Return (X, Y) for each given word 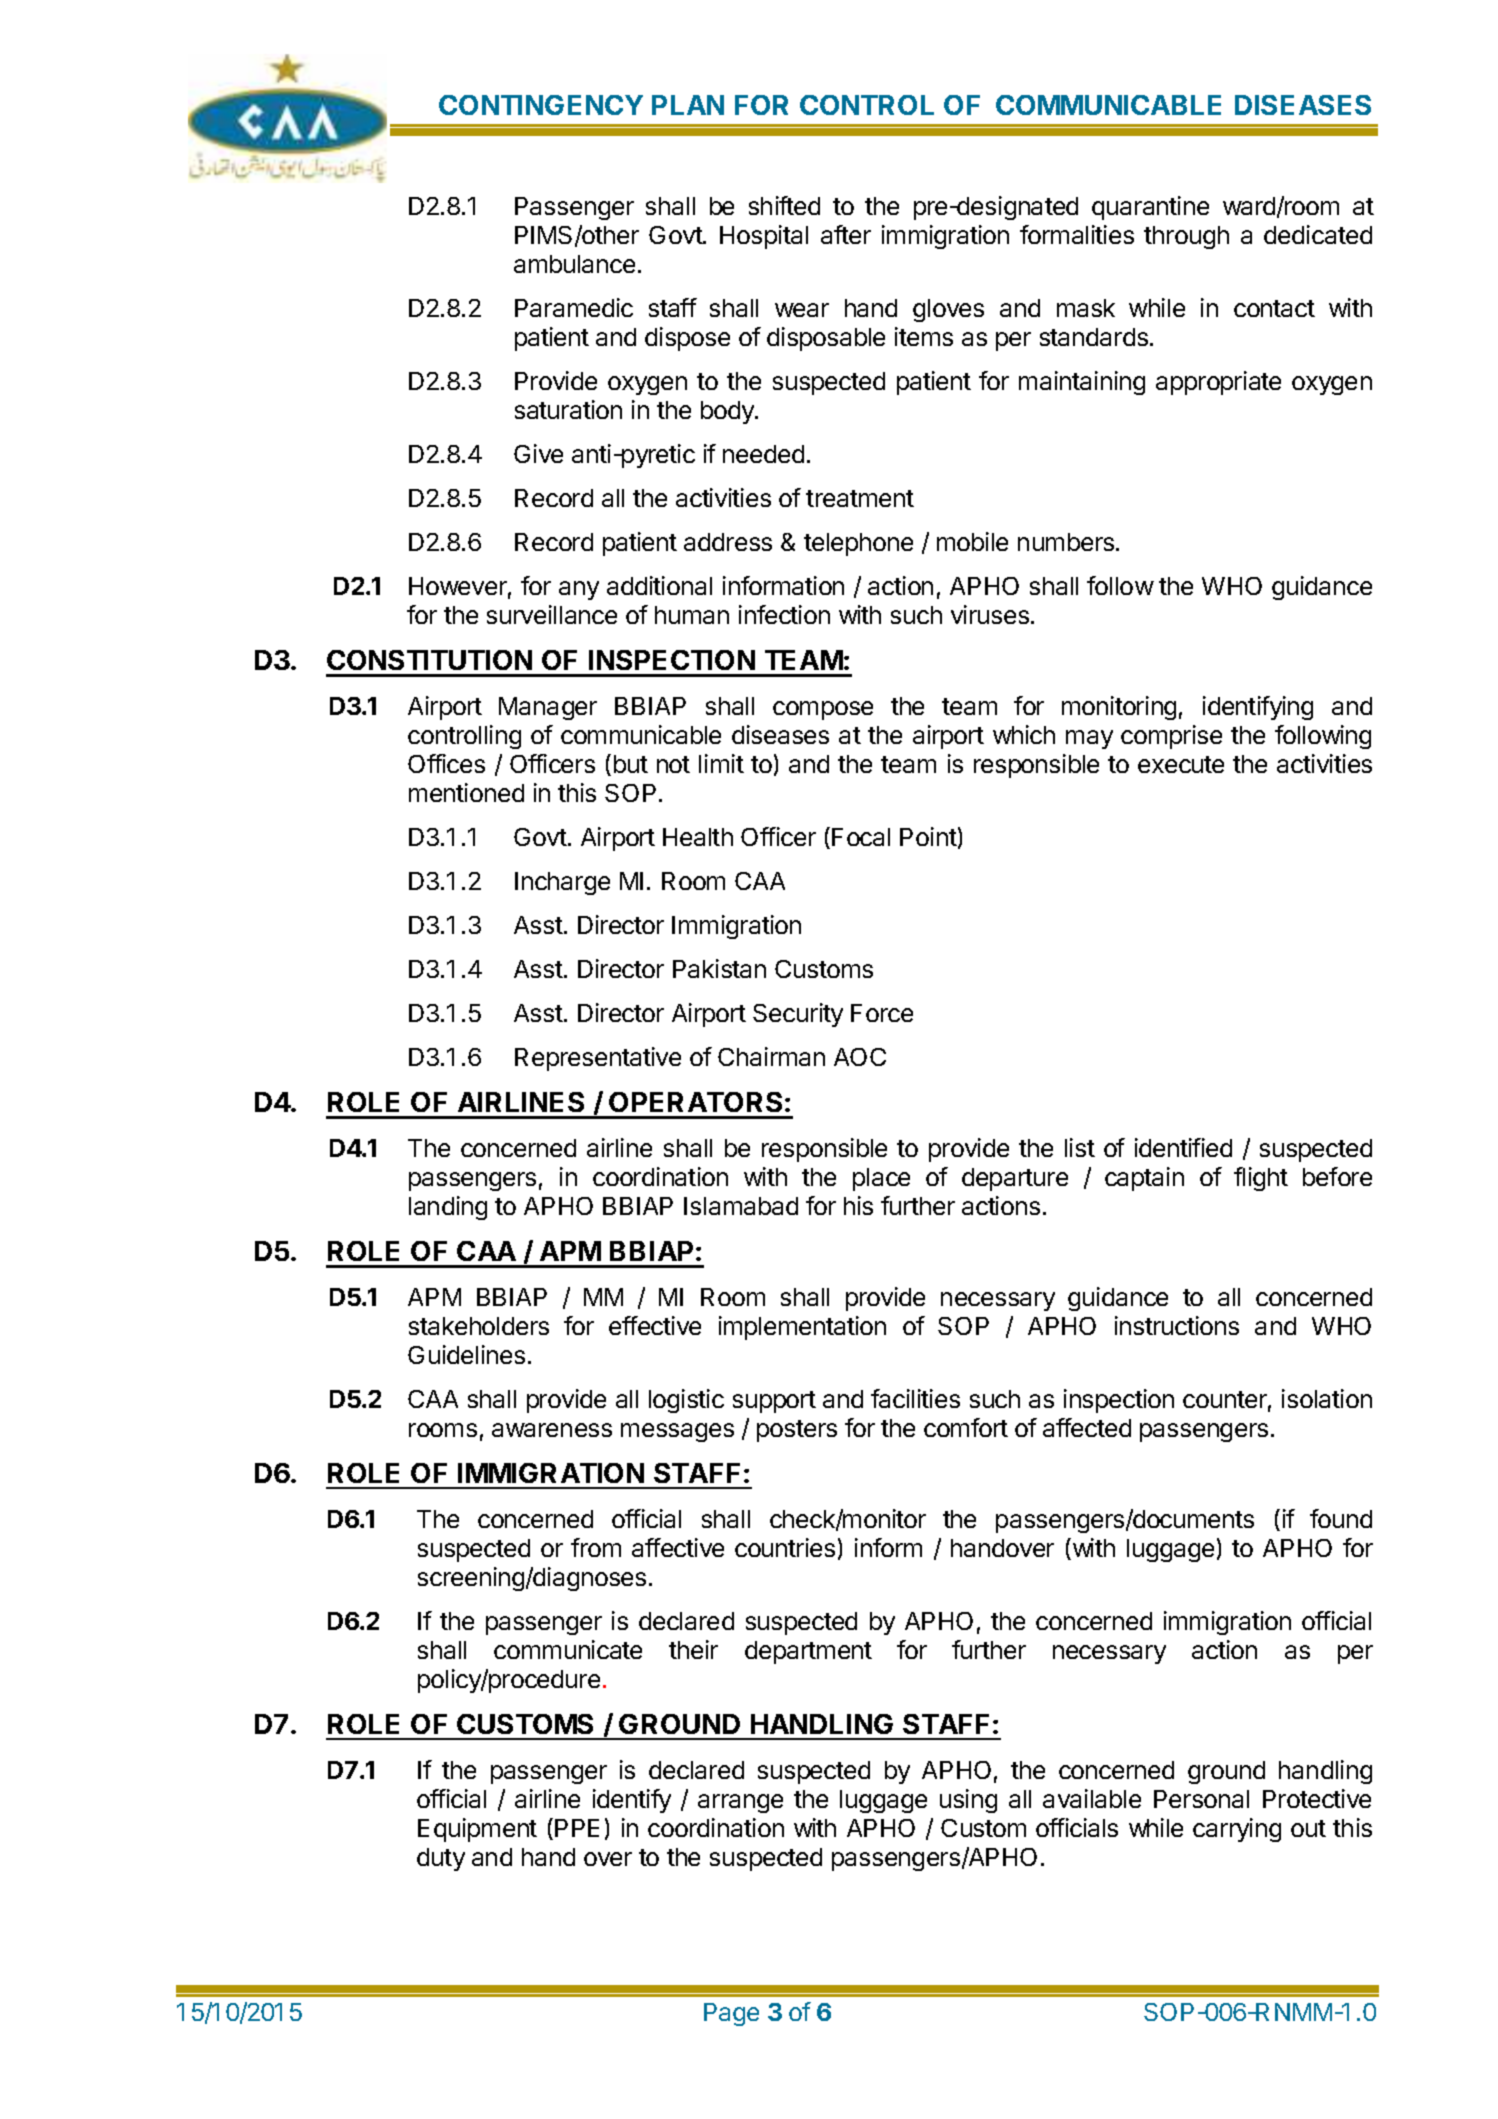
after (846, 234)
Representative (598, 1059)
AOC (860, 1057)
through (1186, 237)
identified (1183, 1147)
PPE (577, 1828)
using (968, 1801)
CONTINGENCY (541, 105)
